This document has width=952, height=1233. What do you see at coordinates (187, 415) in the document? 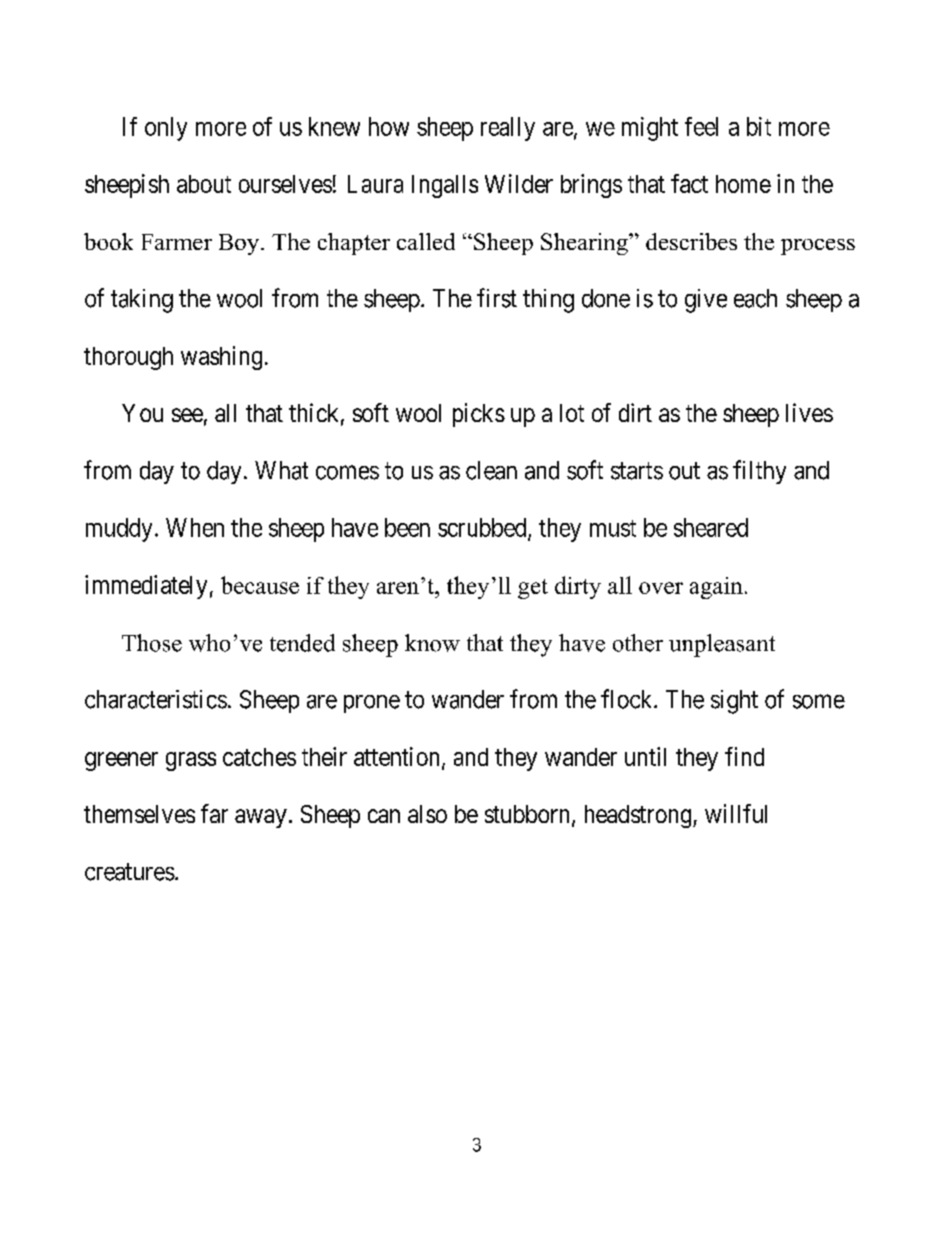
I see `see` at bounding box center [187, 415].
